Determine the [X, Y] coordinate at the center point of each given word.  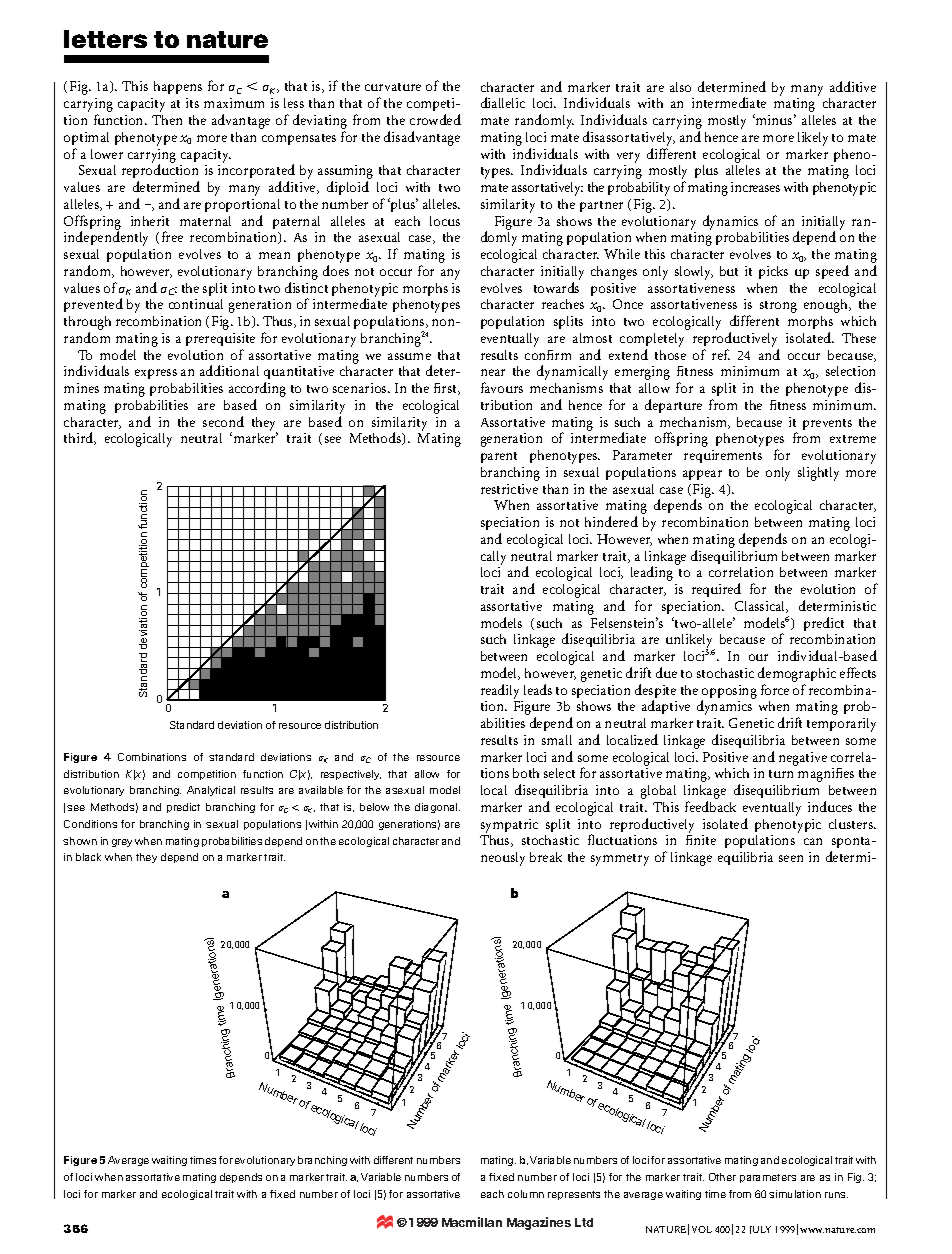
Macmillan [472, 1222]
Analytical [211, 791]
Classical [761, 607]
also [680, 87]
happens [178, 87]
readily [500, 691]
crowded [435, 119]
